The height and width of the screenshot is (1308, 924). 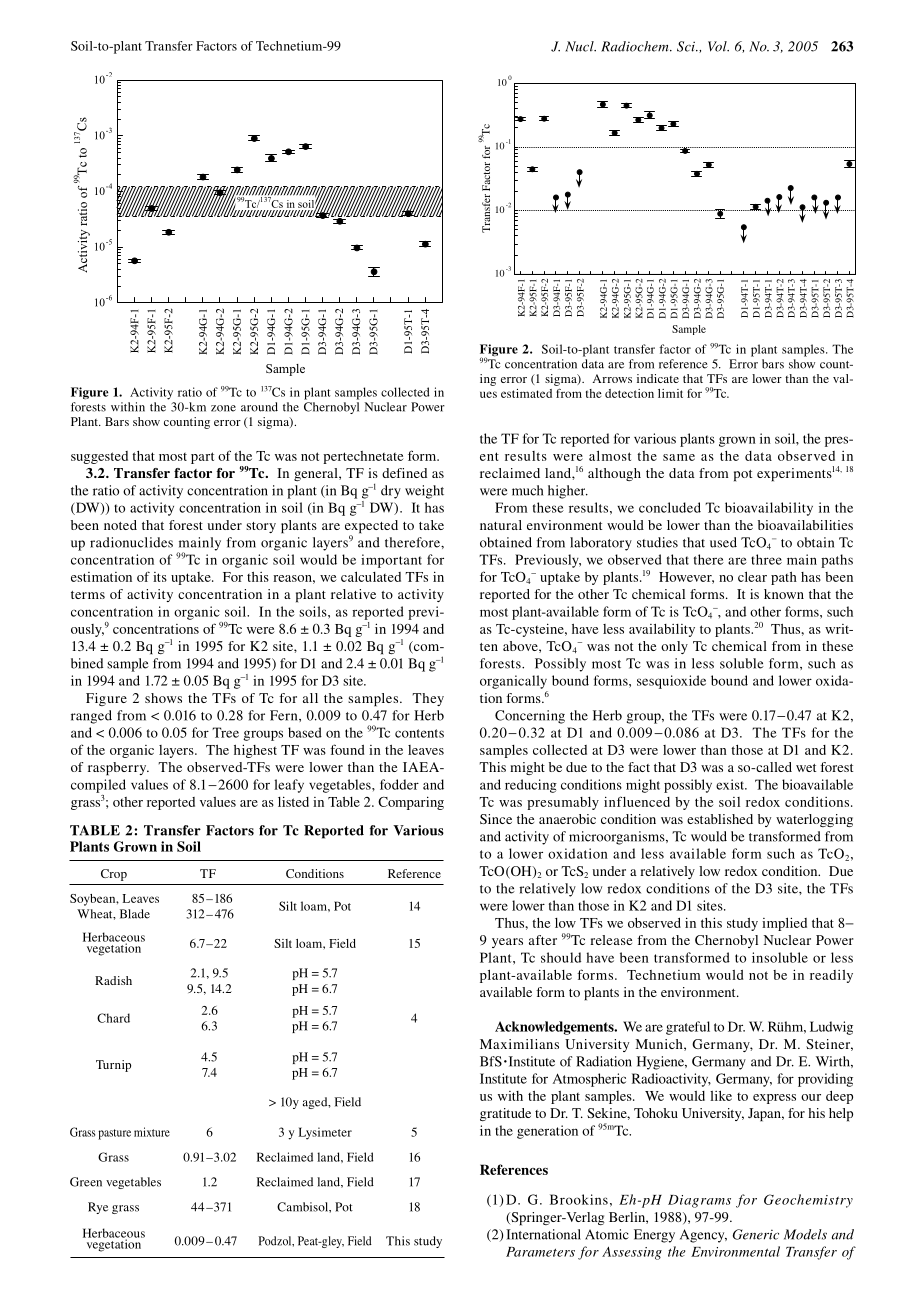 What do you see at coordinates (424, 492) in the screenshot?
I see `weight` at bounding box center [424, 492].
